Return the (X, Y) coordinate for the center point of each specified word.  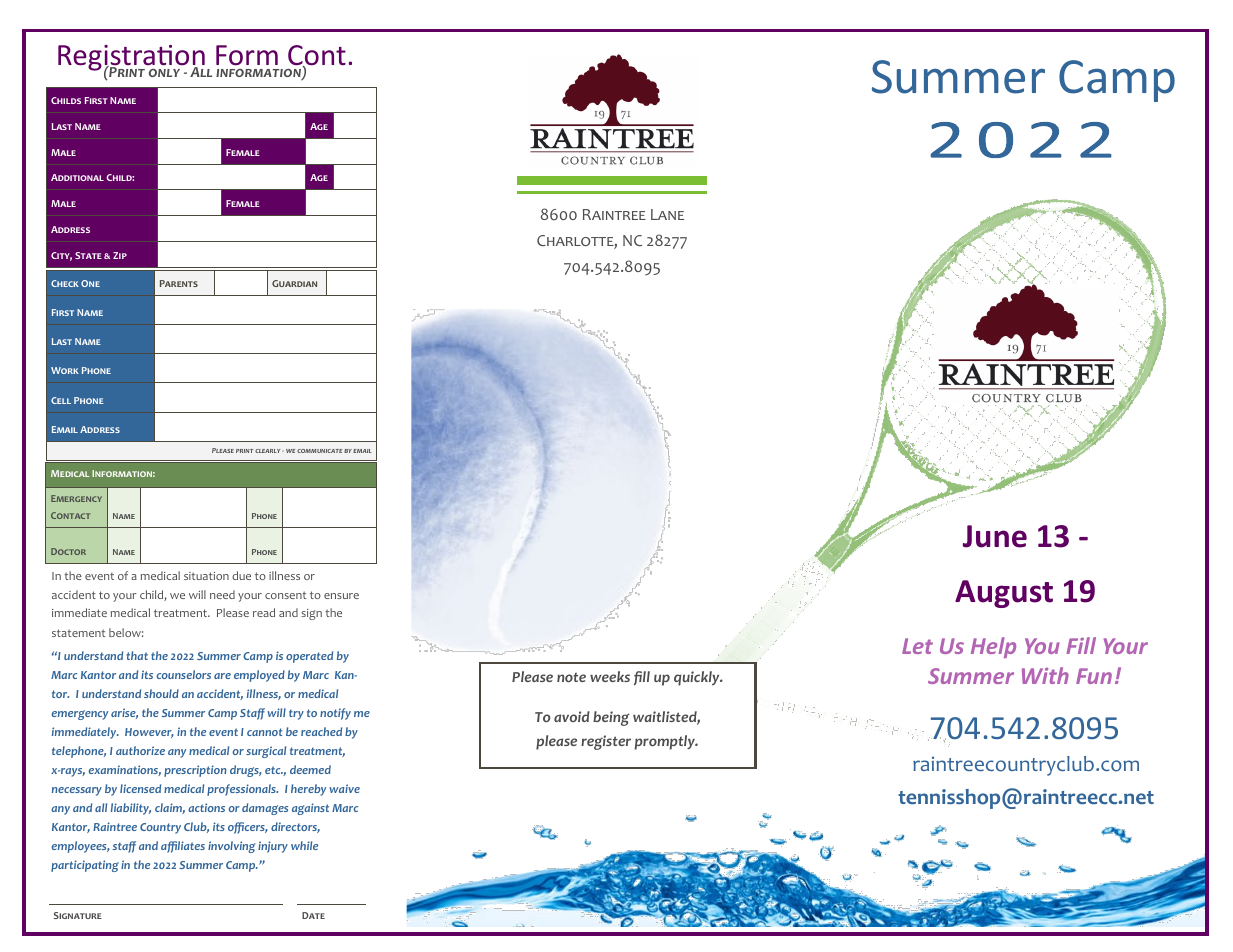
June (995, 536)
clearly (269, 451)
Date (313, 915)
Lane (667, 214)
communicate (319, 451)
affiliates (183, 847)
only (164, 73)
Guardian (294, 283)
